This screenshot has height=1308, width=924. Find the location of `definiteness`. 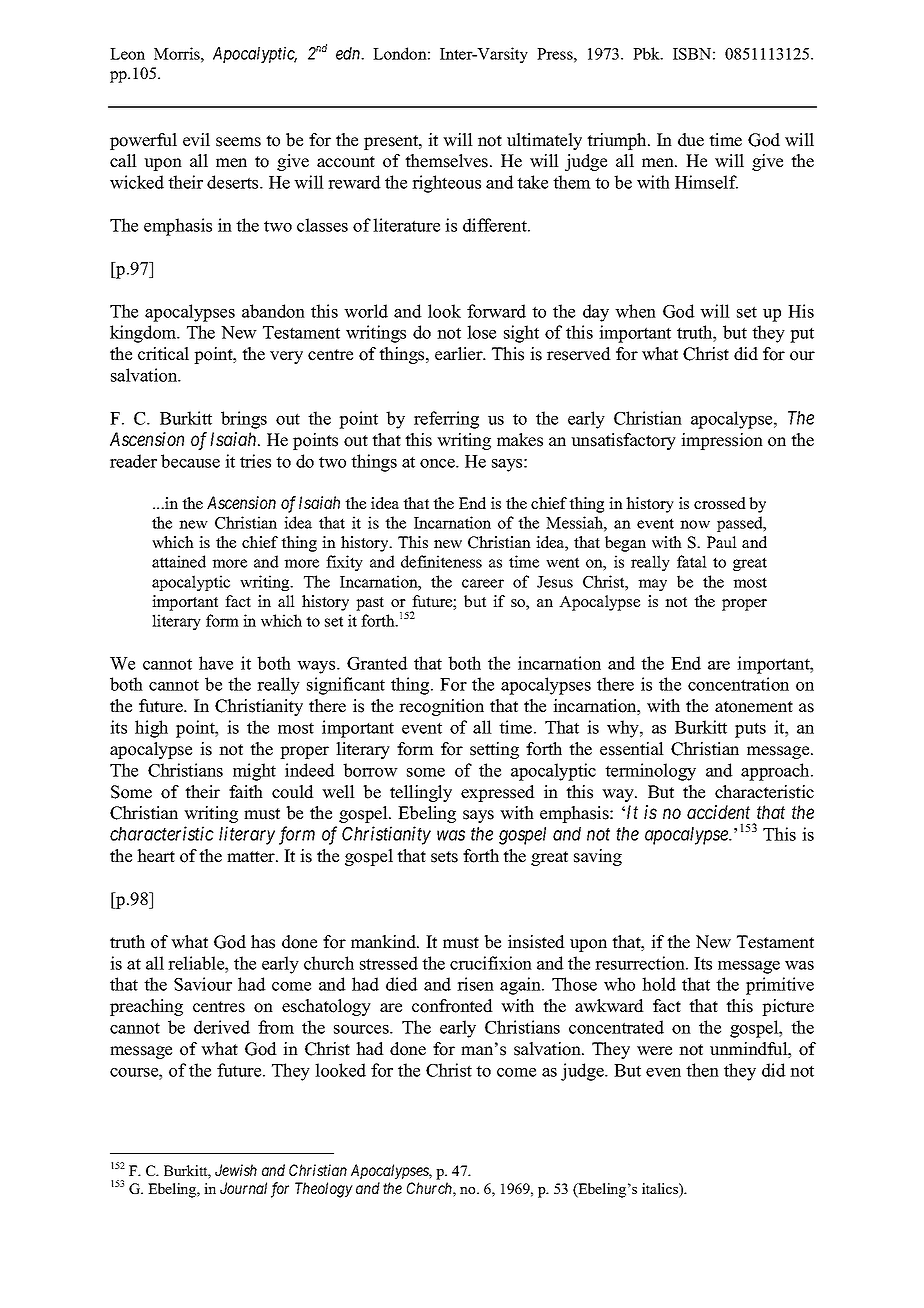

definiteness is located at coordinates (441, 561).
